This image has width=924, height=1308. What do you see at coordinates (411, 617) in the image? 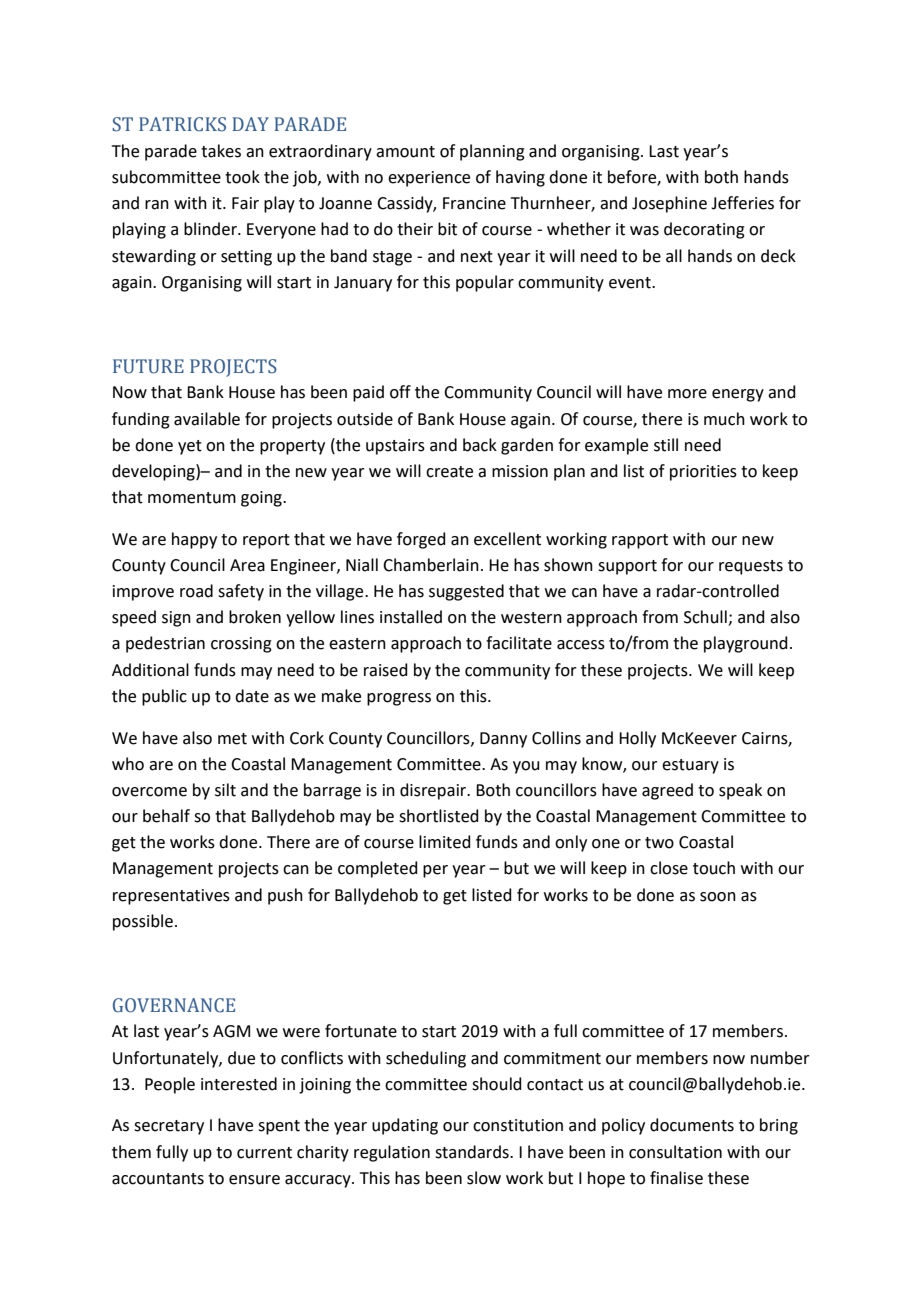
I see `installed` at bounding box center [411, 617].
